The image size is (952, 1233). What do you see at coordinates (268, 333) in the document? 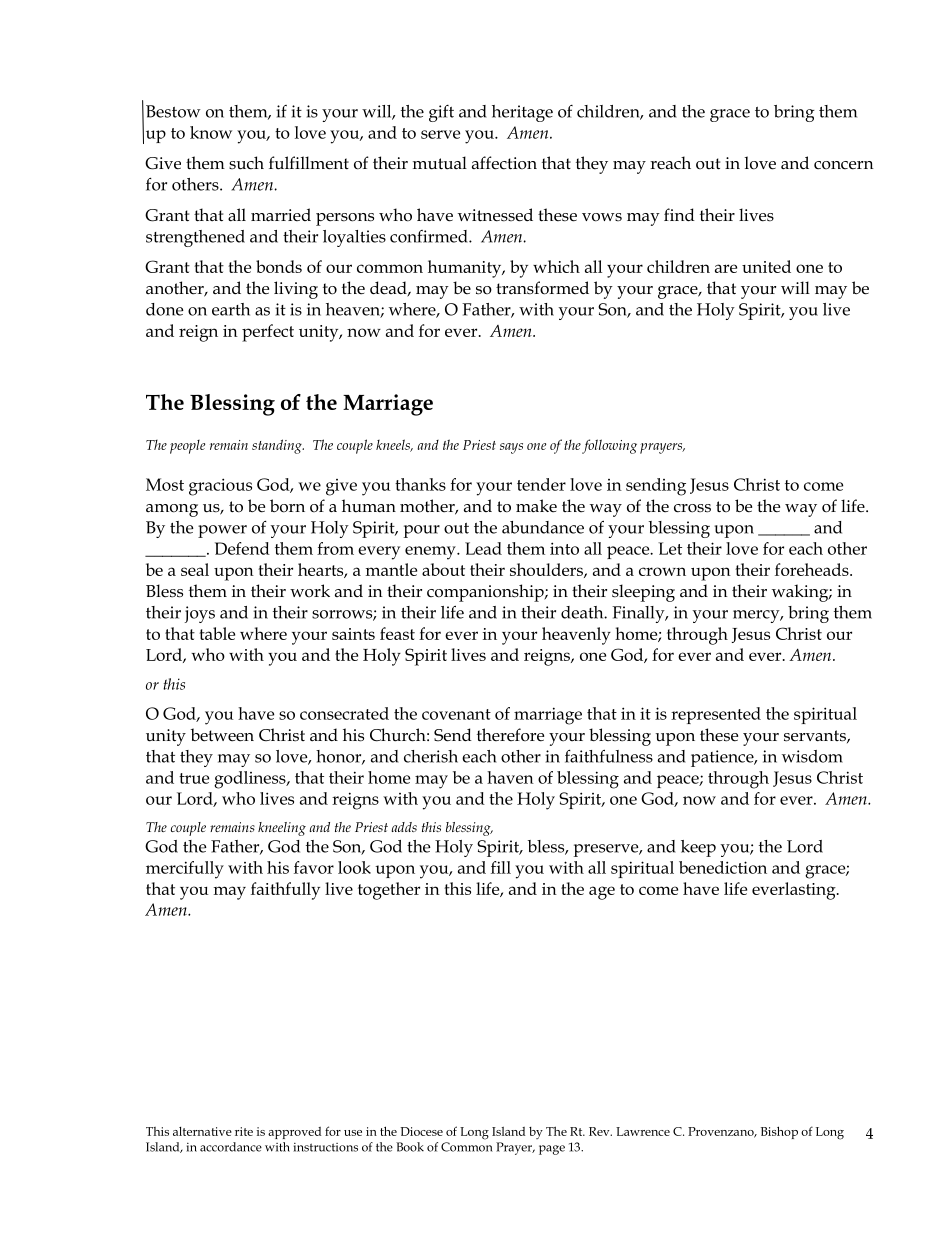
I see `perfect` at bounding box center [268, 333].
